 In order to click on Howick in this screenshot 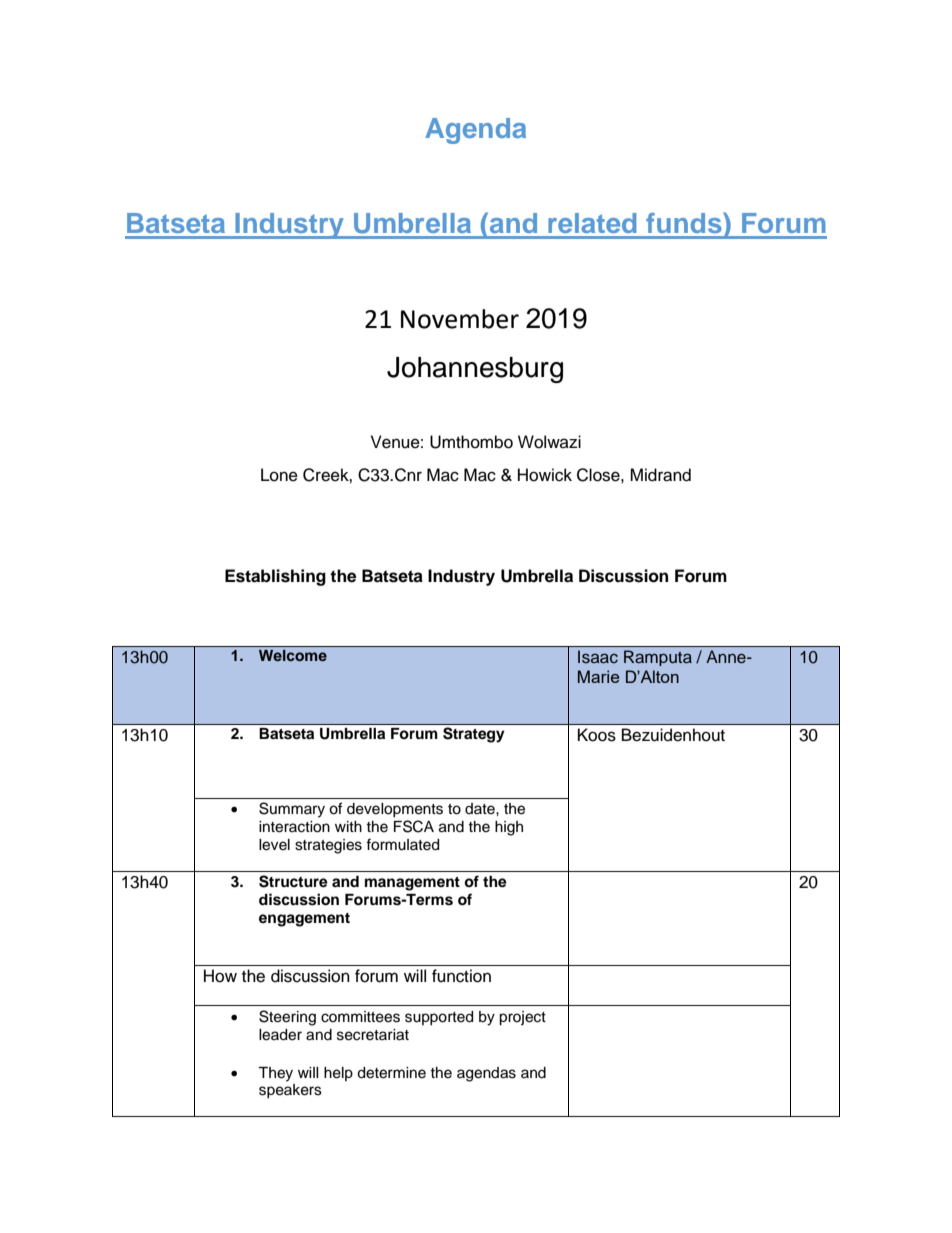, I will do `click(545, 475)`.
